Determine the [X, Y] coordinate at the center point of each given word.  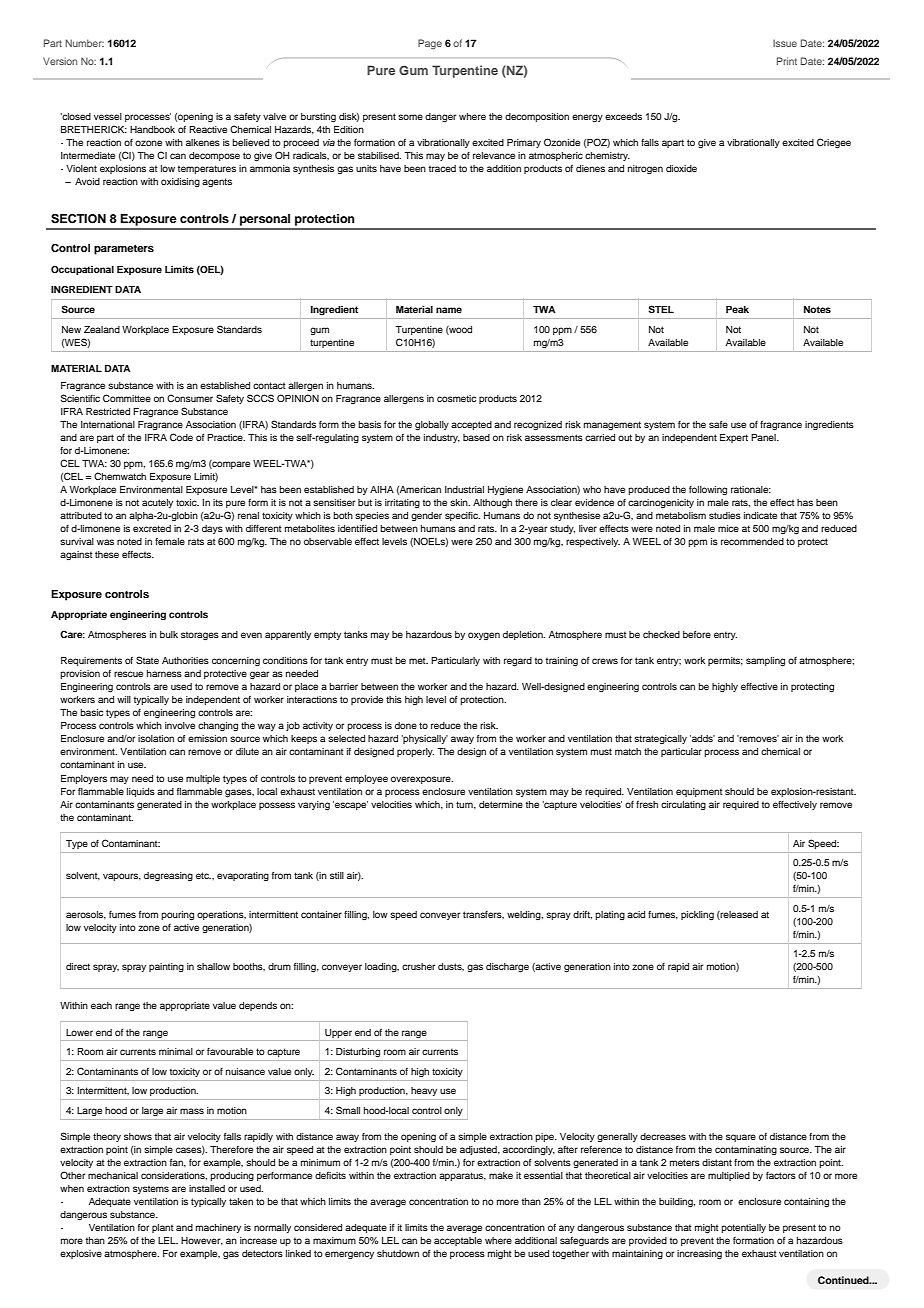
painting [166, 967]
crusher [418, 966]
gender [426, 516]
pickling [697, 915]
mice [728, 528]
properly [415, 752]
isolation [156, 738]
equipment [699, 792]
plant [163, 1228]
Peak [737, 309]
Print [787, 61]
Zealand [102, 329]
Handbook [152, 129]
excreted [152, 528]
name [449, 310]
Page [430, 44]
